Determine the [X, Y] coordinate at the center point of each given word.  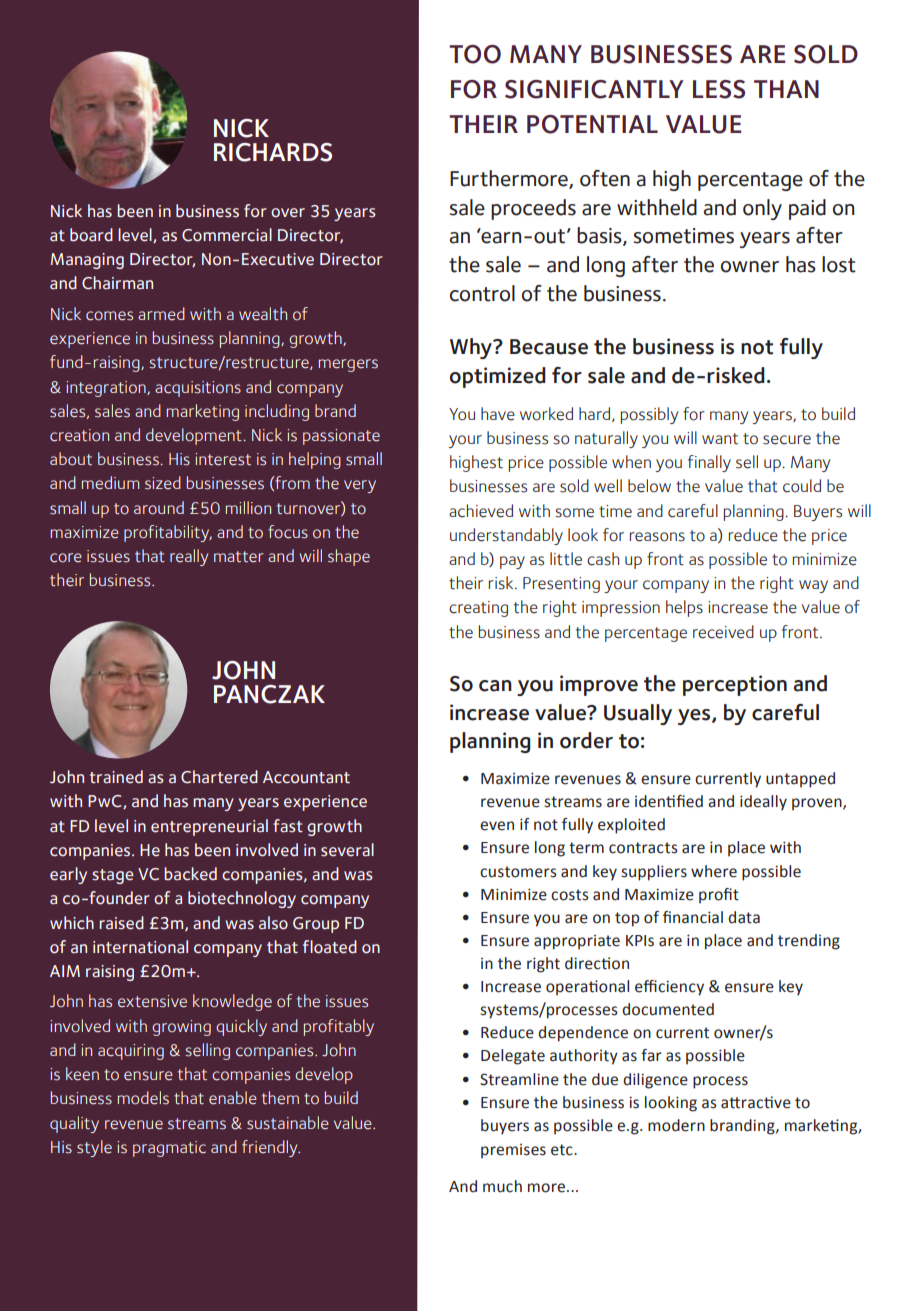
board [91, 235]
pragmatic [169, 1149]
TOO [475, 54]
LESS [719, 89]
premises [513, 1151]
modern [676, 1125]
